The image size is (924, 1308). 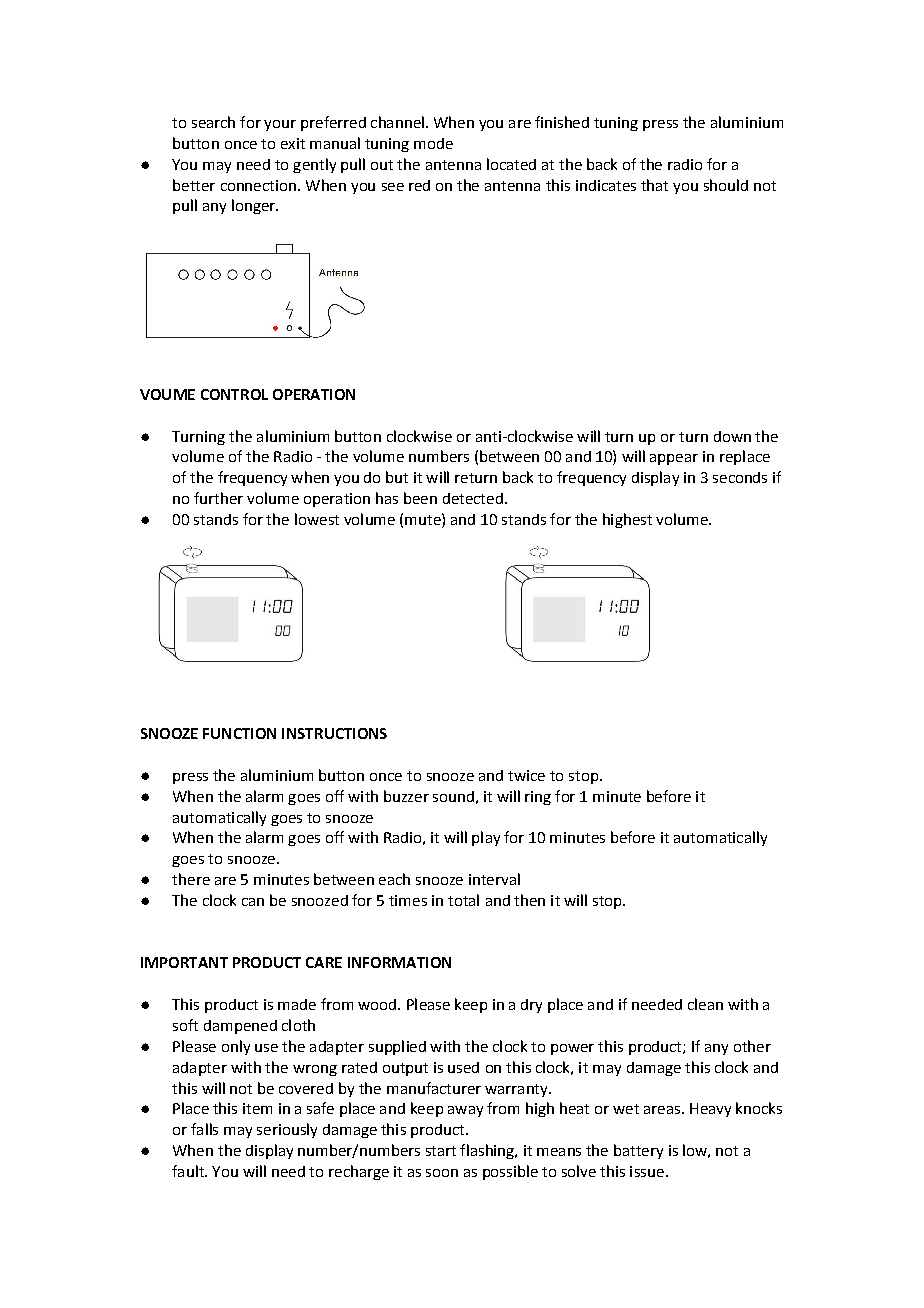 What do you see at coordinates (239, 733) in the page?
I see `FUNCTION` at bounding box center [239, 733].
